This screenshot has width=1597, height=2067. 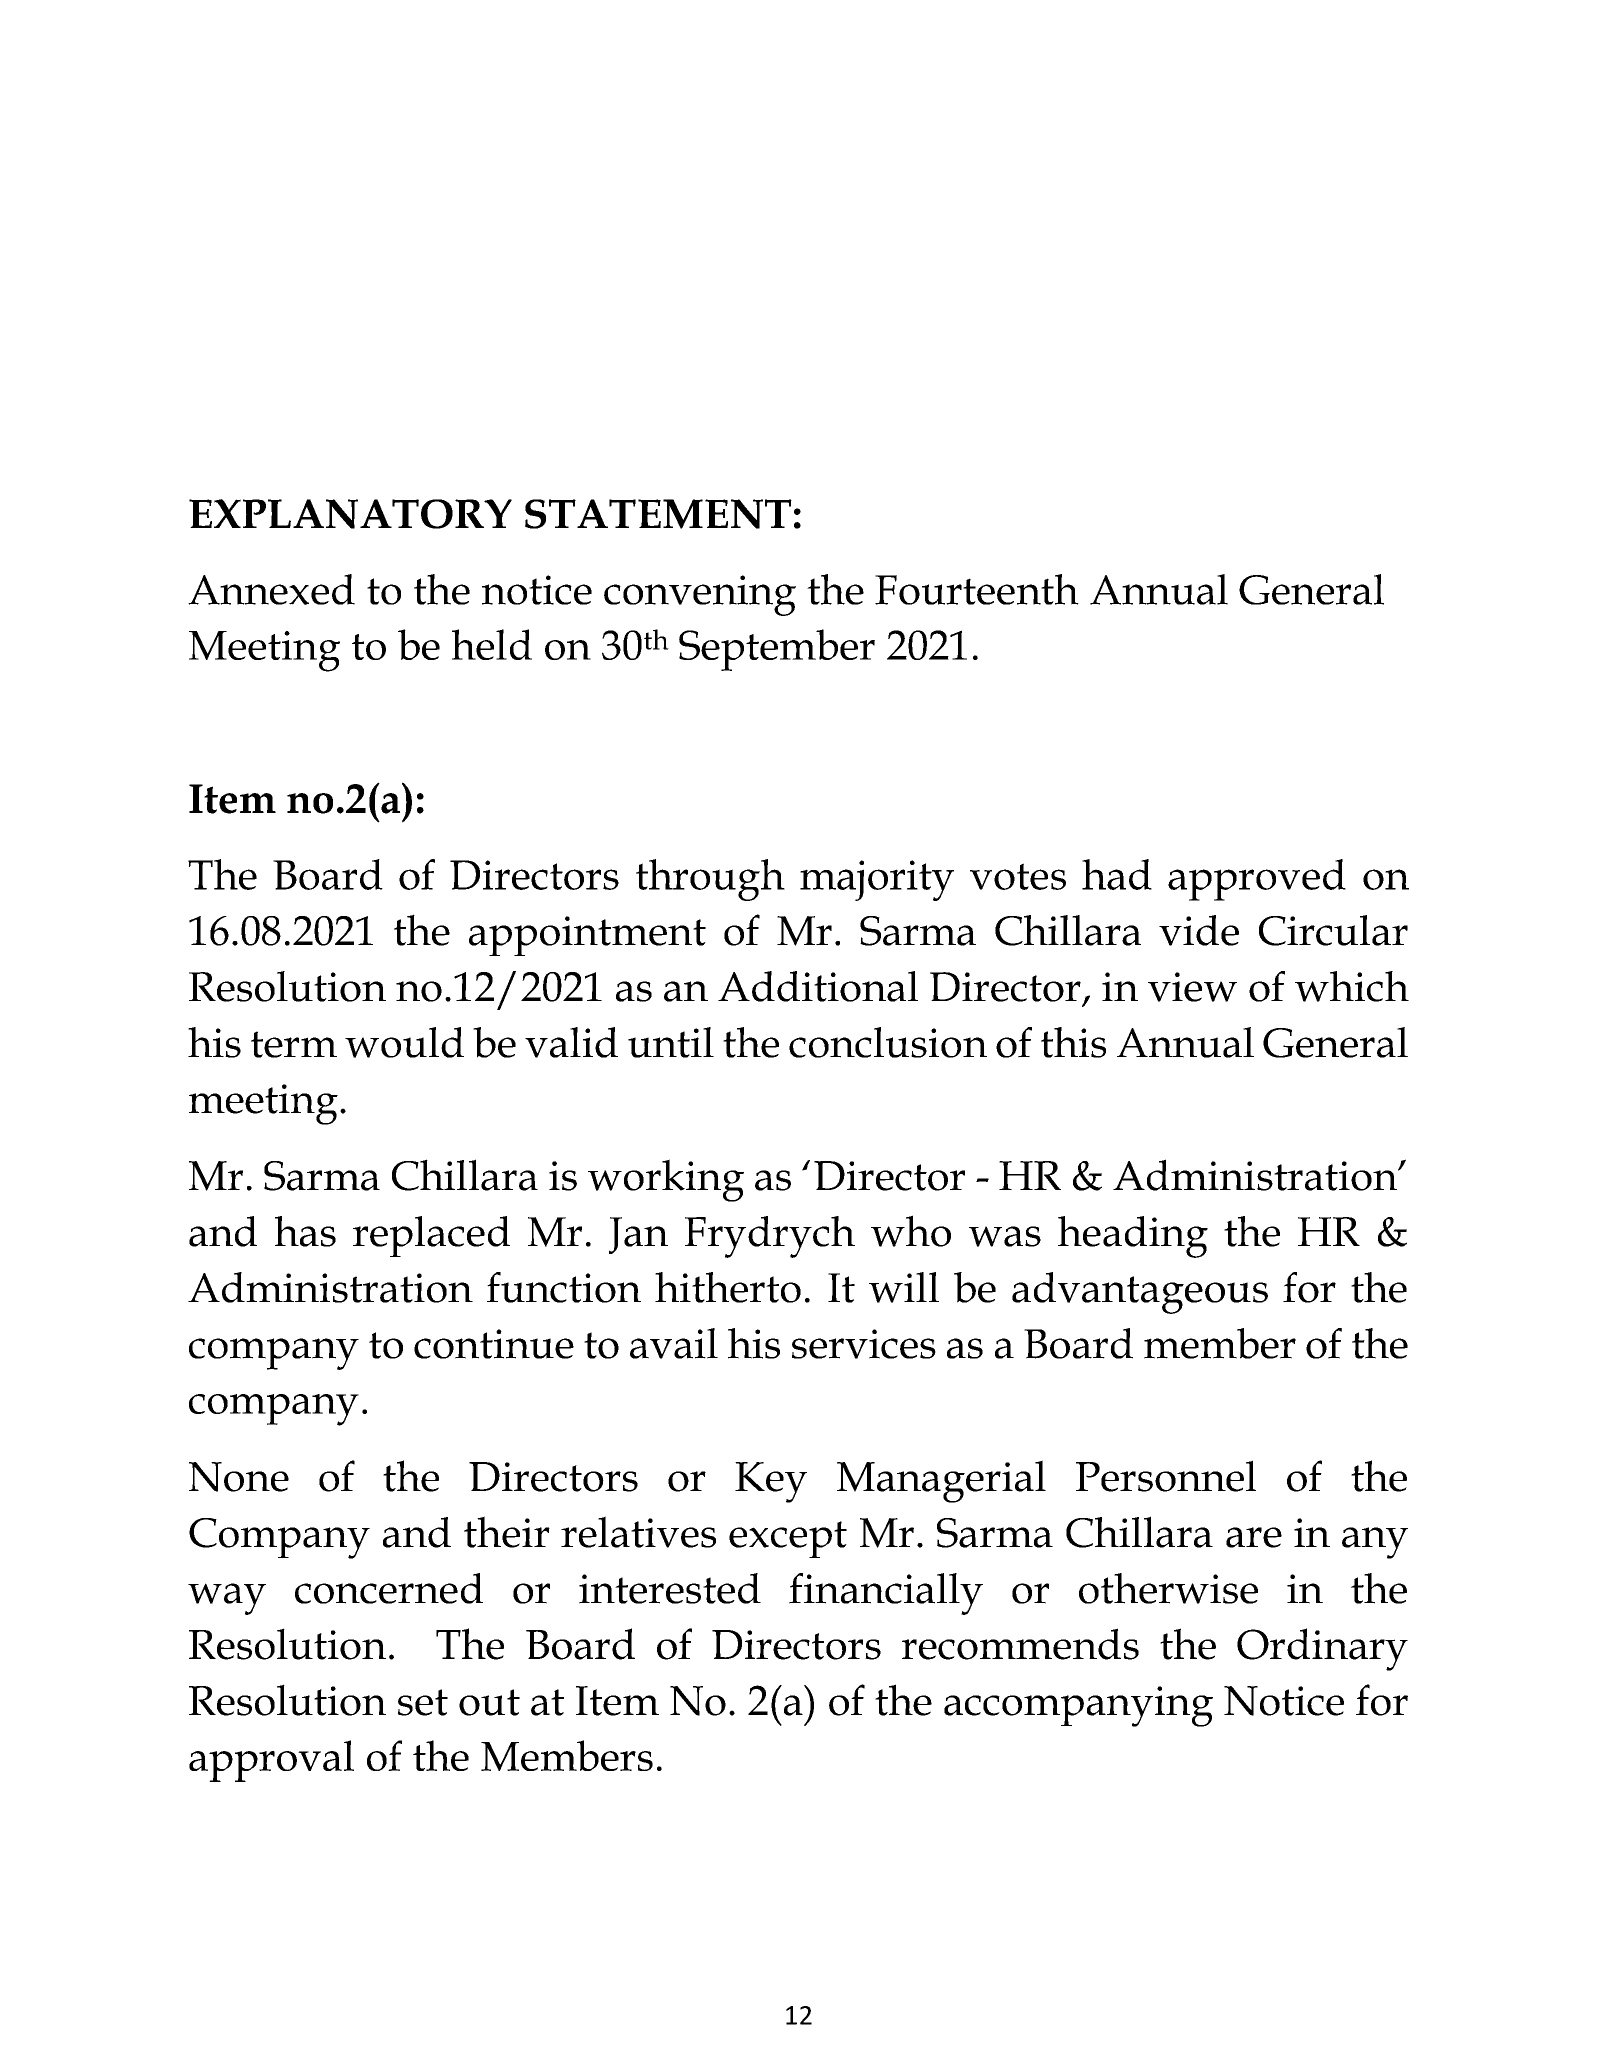 What do you see at coordinates (404, 1042) in the screenshot?
I see `would` at bounding box center [404, 1042].
